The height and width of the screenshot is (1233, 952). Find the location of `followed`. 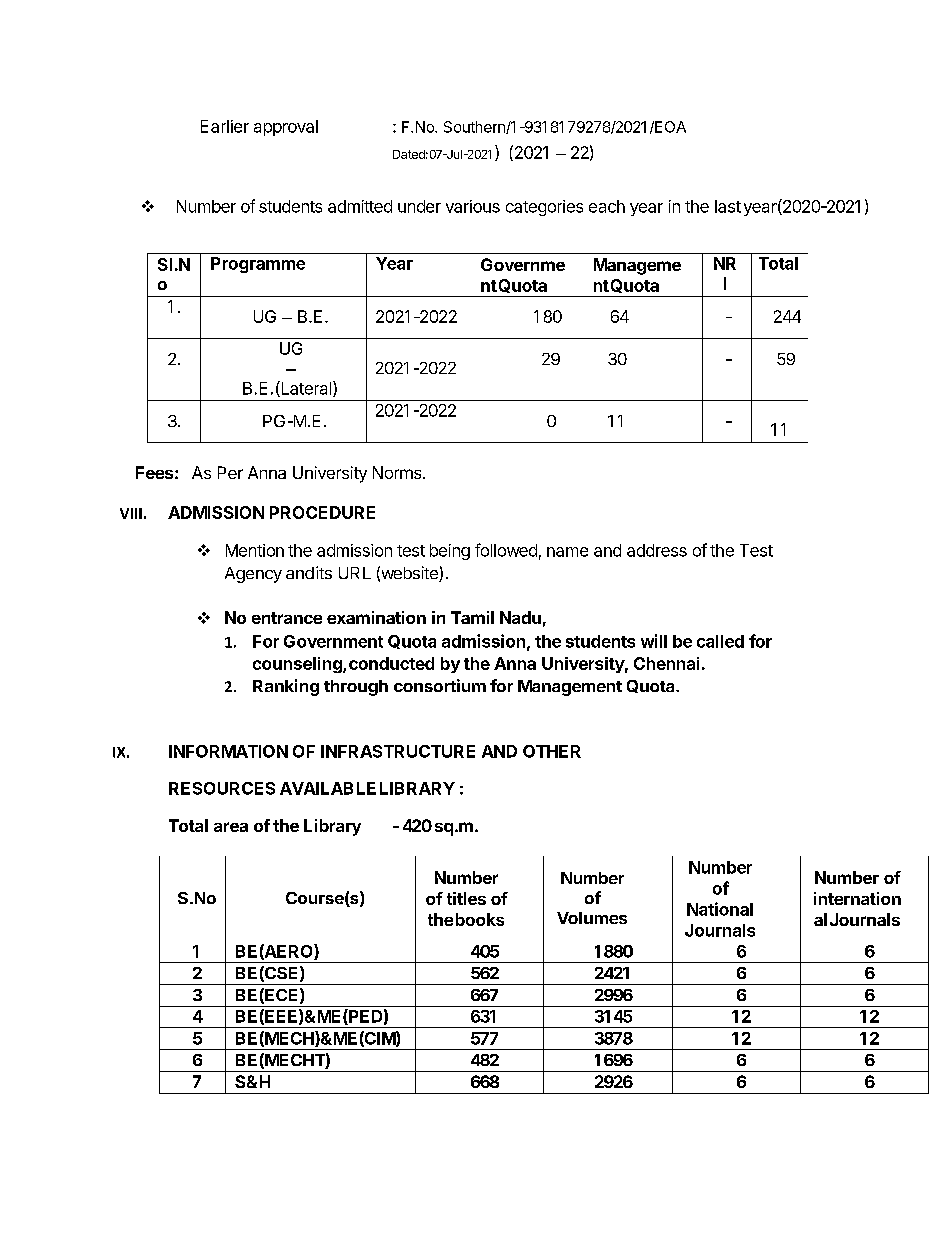

followed is located at coordinates (506, 550).
